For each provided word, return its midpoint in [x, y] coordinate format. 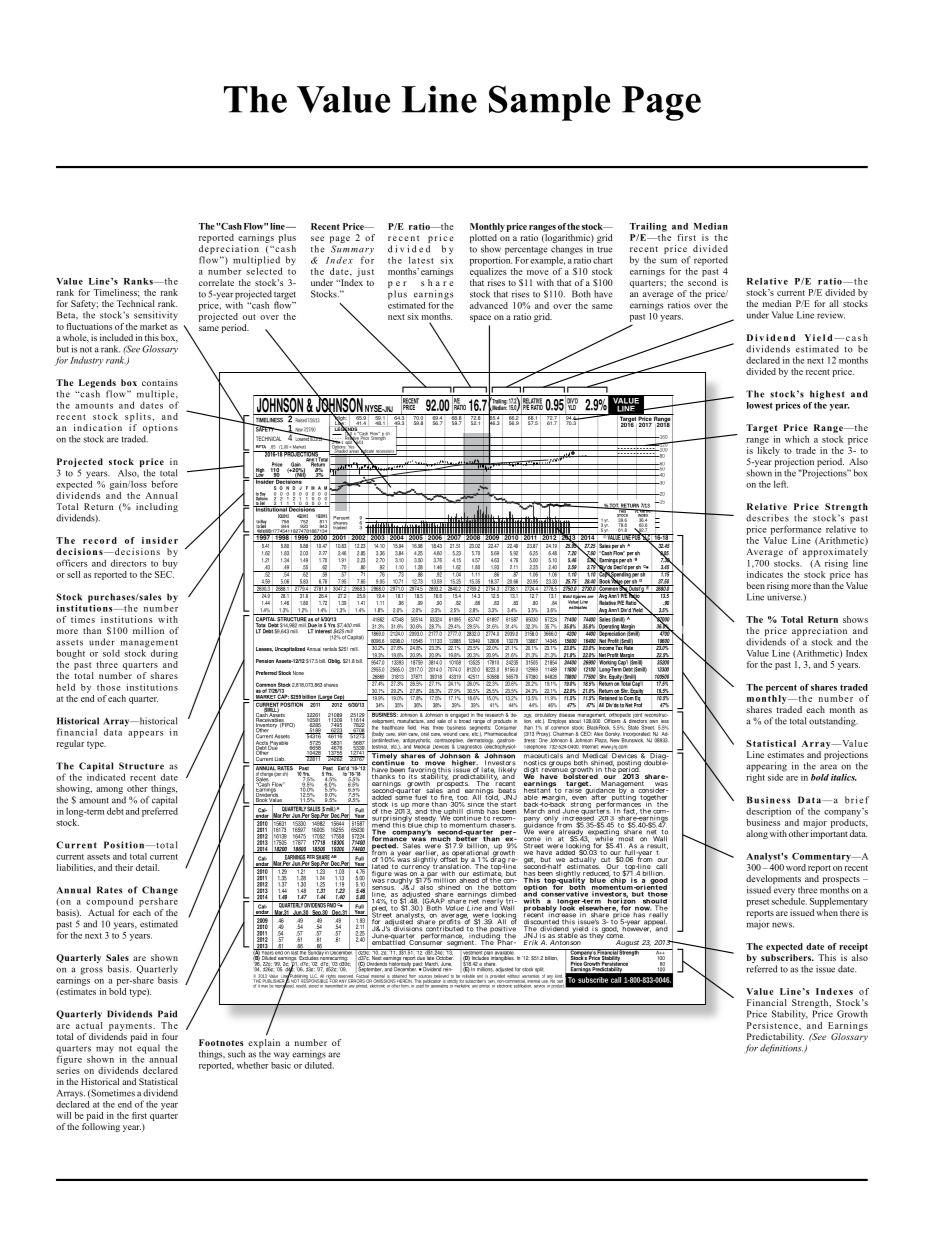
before [164, 484]
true [605, 250]
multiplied [257, 262]
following [101, 1127]
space [480, 318]
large [325, 698]
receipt [853, 947]
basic [281, 1064]
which [797, 439]
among [109, 790]
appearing [766, 767]
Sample [549, 103]
